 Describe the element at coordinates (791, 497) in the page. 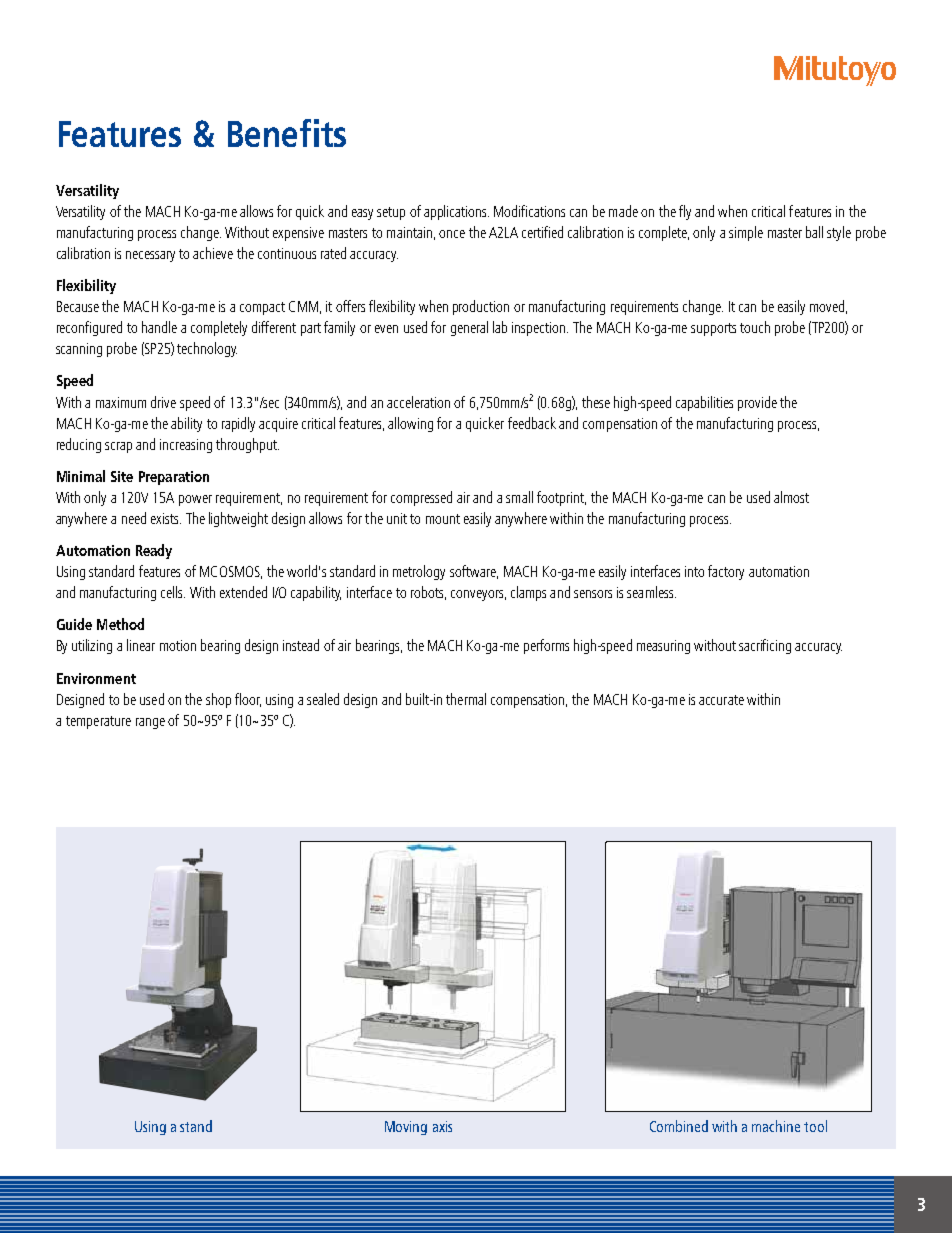

I see `almost` at that location.
